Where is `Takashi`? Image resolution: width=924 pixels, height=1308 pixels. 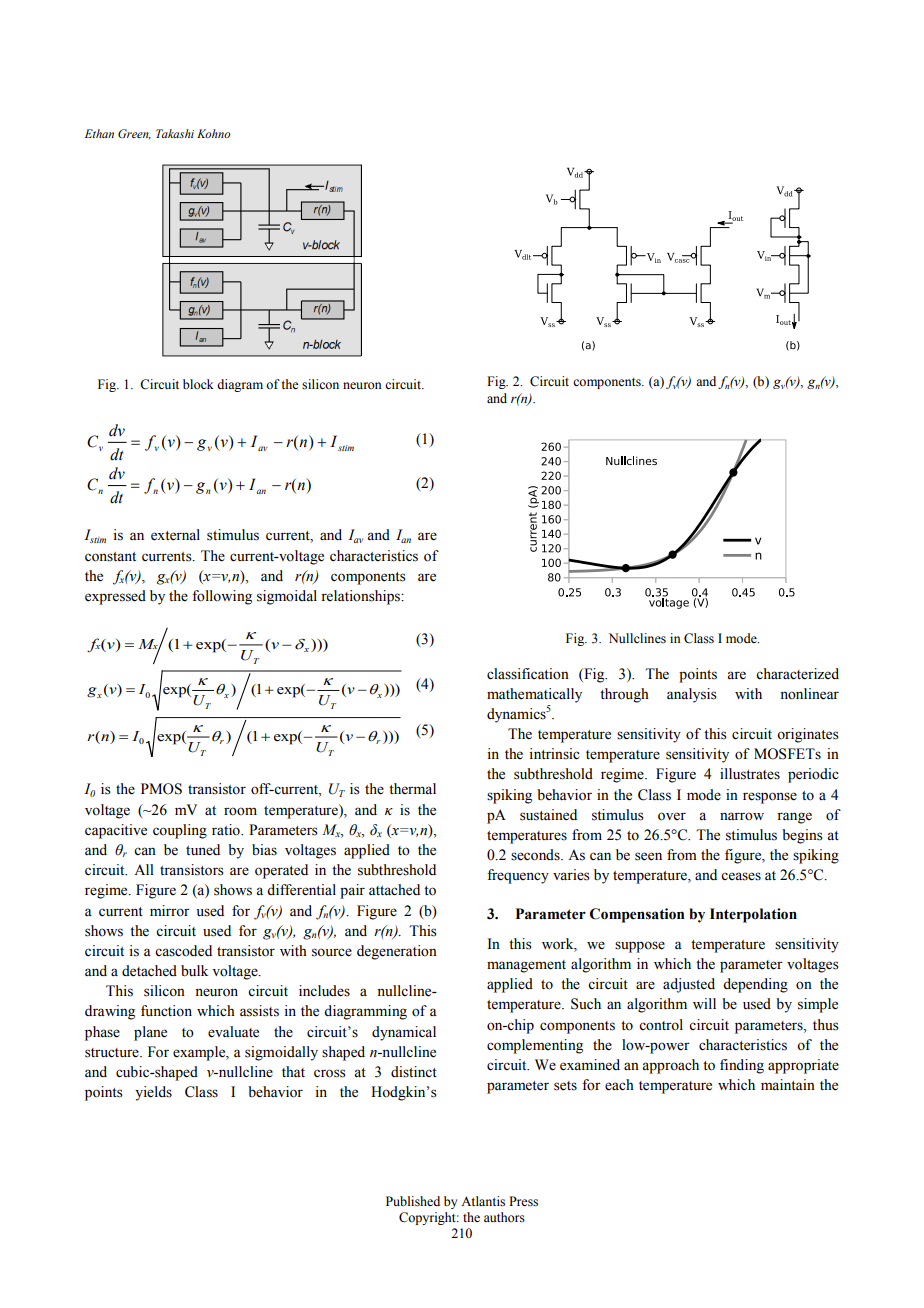 Takashi is located at coordinates (175, 133).
